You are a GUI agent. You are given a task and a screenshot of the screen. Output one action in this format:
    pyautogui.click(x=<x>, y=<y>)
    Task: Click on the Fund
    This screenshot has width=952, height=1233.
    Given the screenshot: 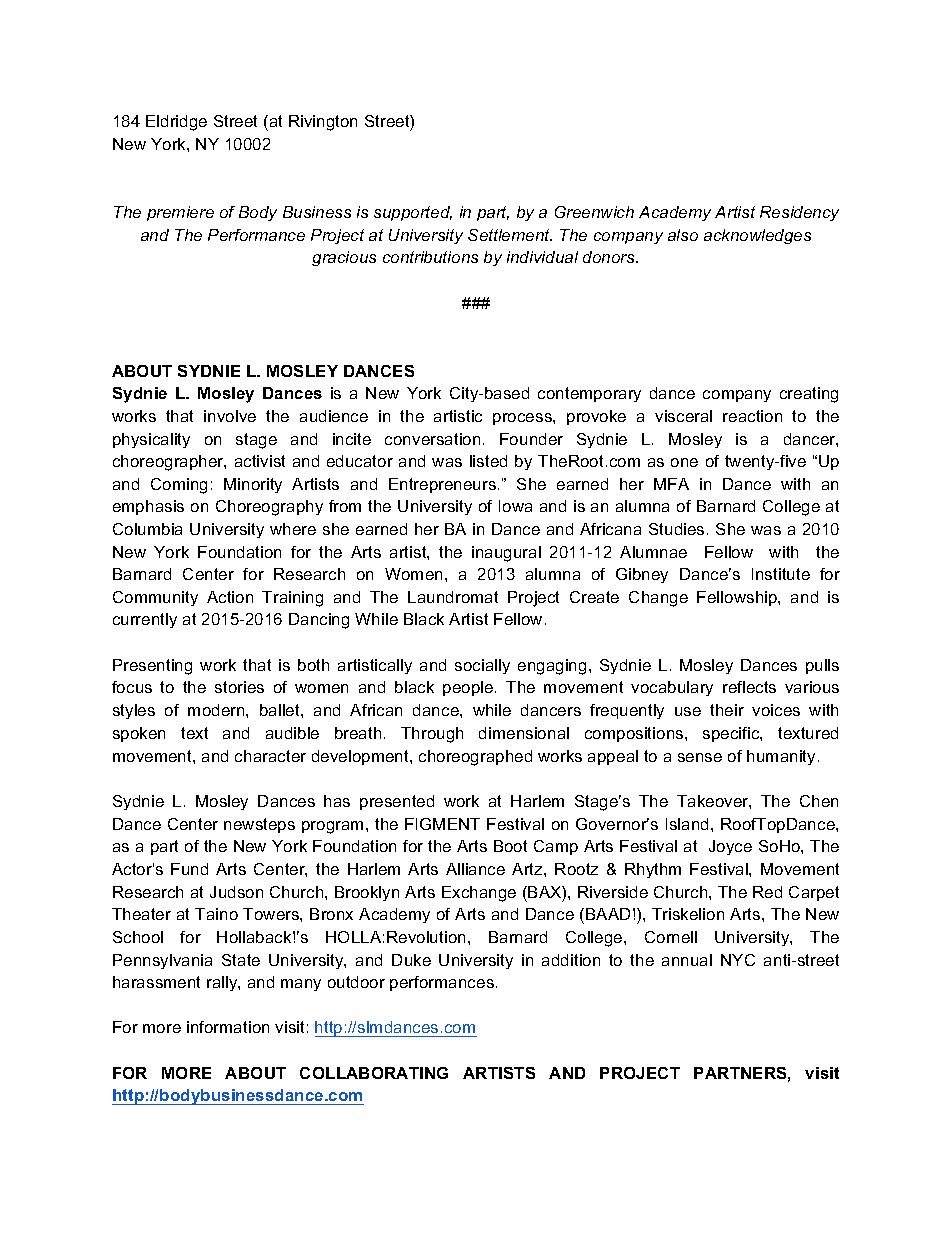 What is the action you would take?
    pyautogui.click(x=189, y=869)
